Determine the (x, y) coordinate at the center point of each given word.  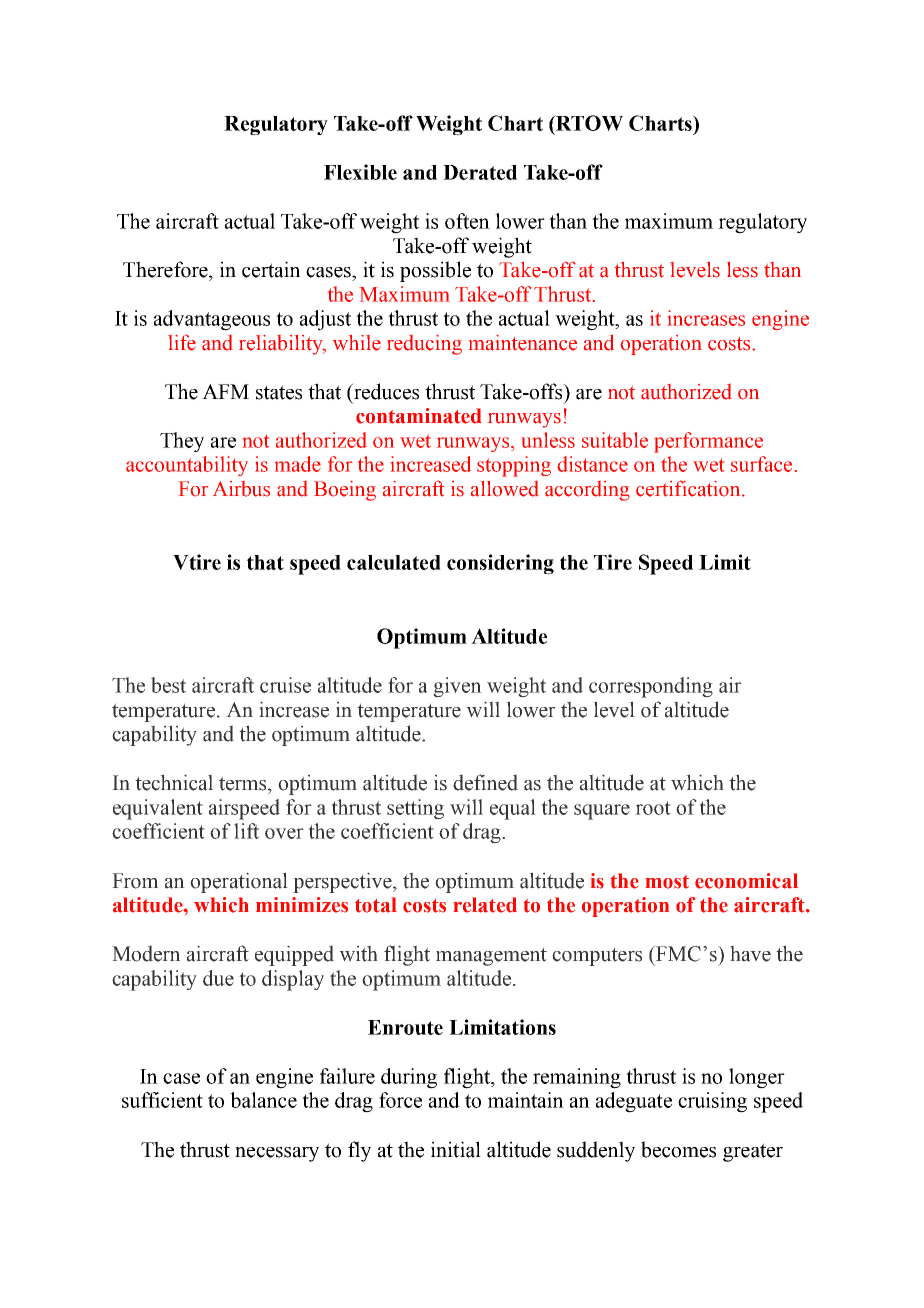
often (467, 221)
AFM (225, 391)
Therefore (166, 269)
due (218, 978)
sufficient (162, 1100)
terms (244, 783)
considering (500, 564)
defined (485, 782)
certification (689, 488)
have (750, 953)
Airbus (241, 489)
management (491, 956)
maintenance (523, 343)
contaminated (418, 416)
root (653, 808)
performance (708, 442)
